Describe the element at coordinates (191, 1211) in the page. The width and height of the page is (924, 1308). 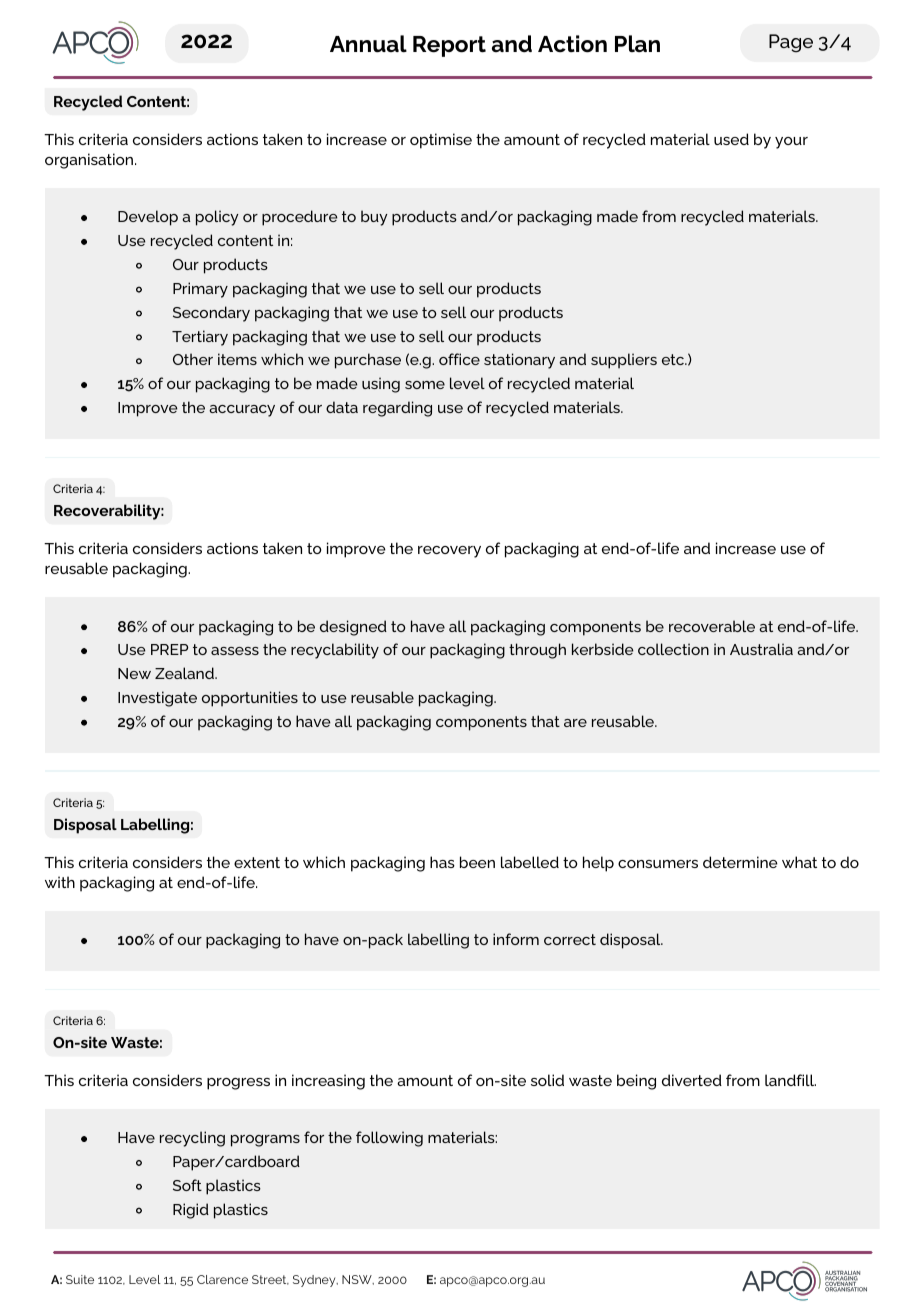
I see `Rigid` at that location.
